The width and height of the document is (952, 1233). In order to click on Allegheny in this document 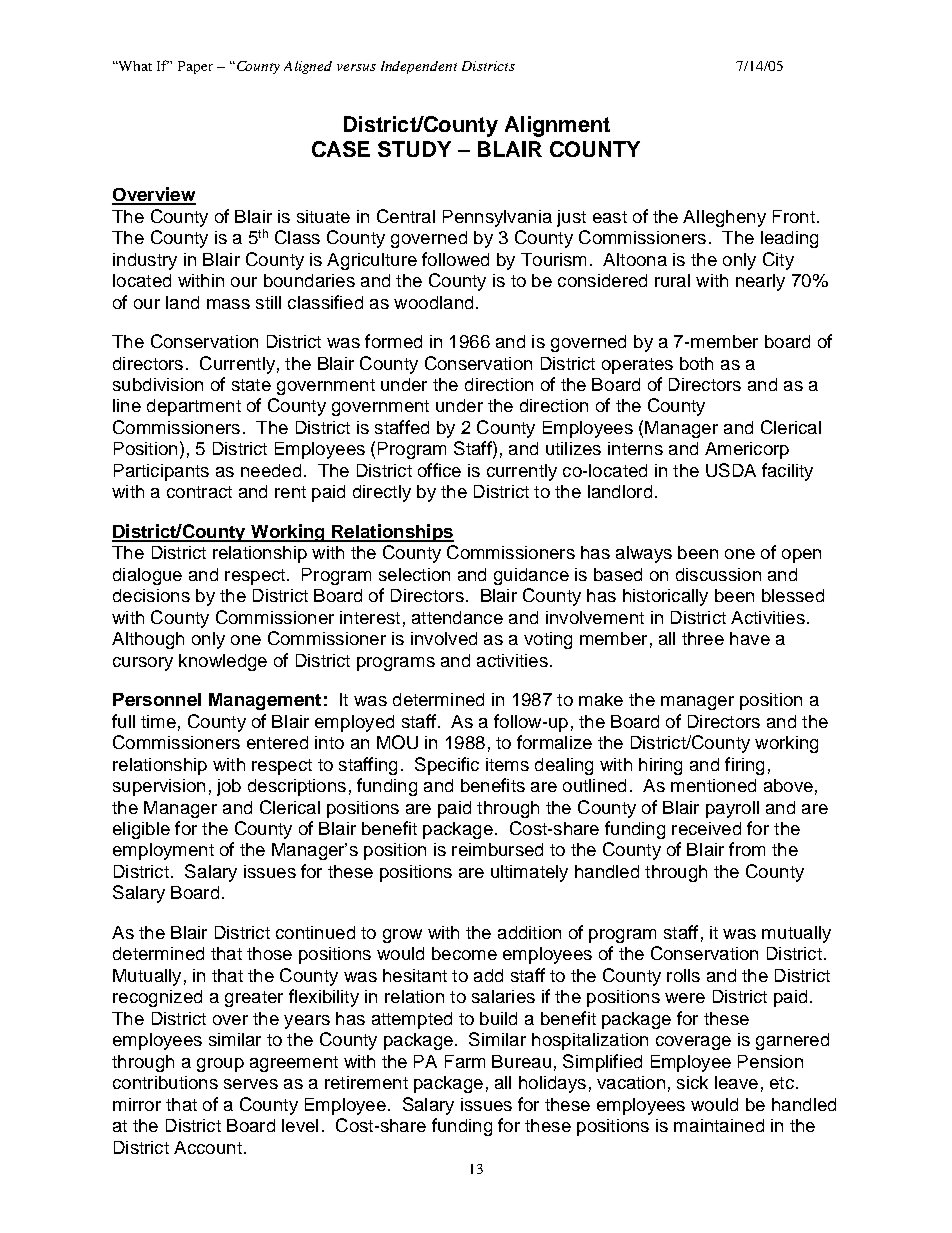, I will do `click(724, 218)`.
